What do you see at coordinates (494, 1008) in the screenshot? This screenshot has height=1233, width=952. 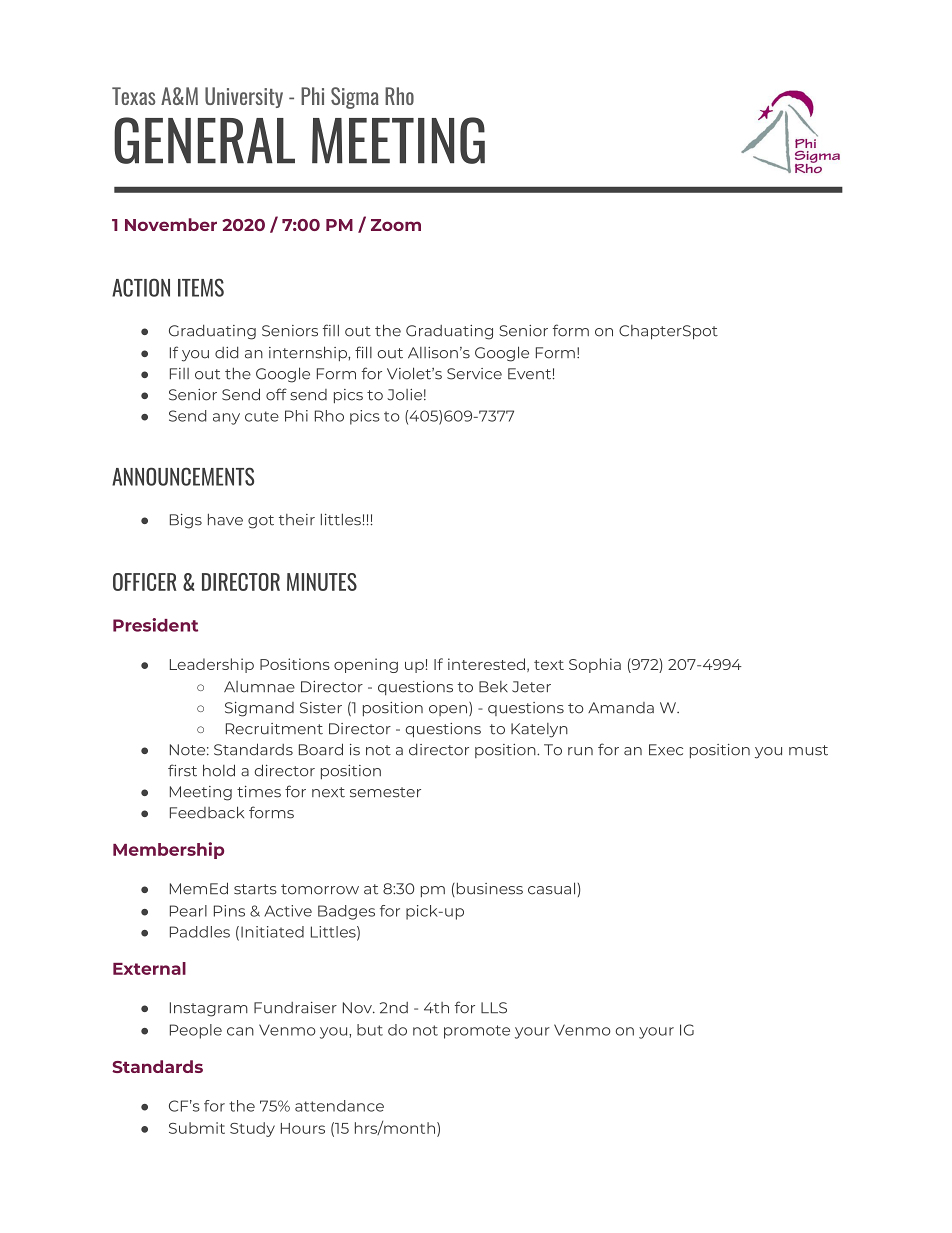 I see `LLS` at bounding box center [494, 1008].
